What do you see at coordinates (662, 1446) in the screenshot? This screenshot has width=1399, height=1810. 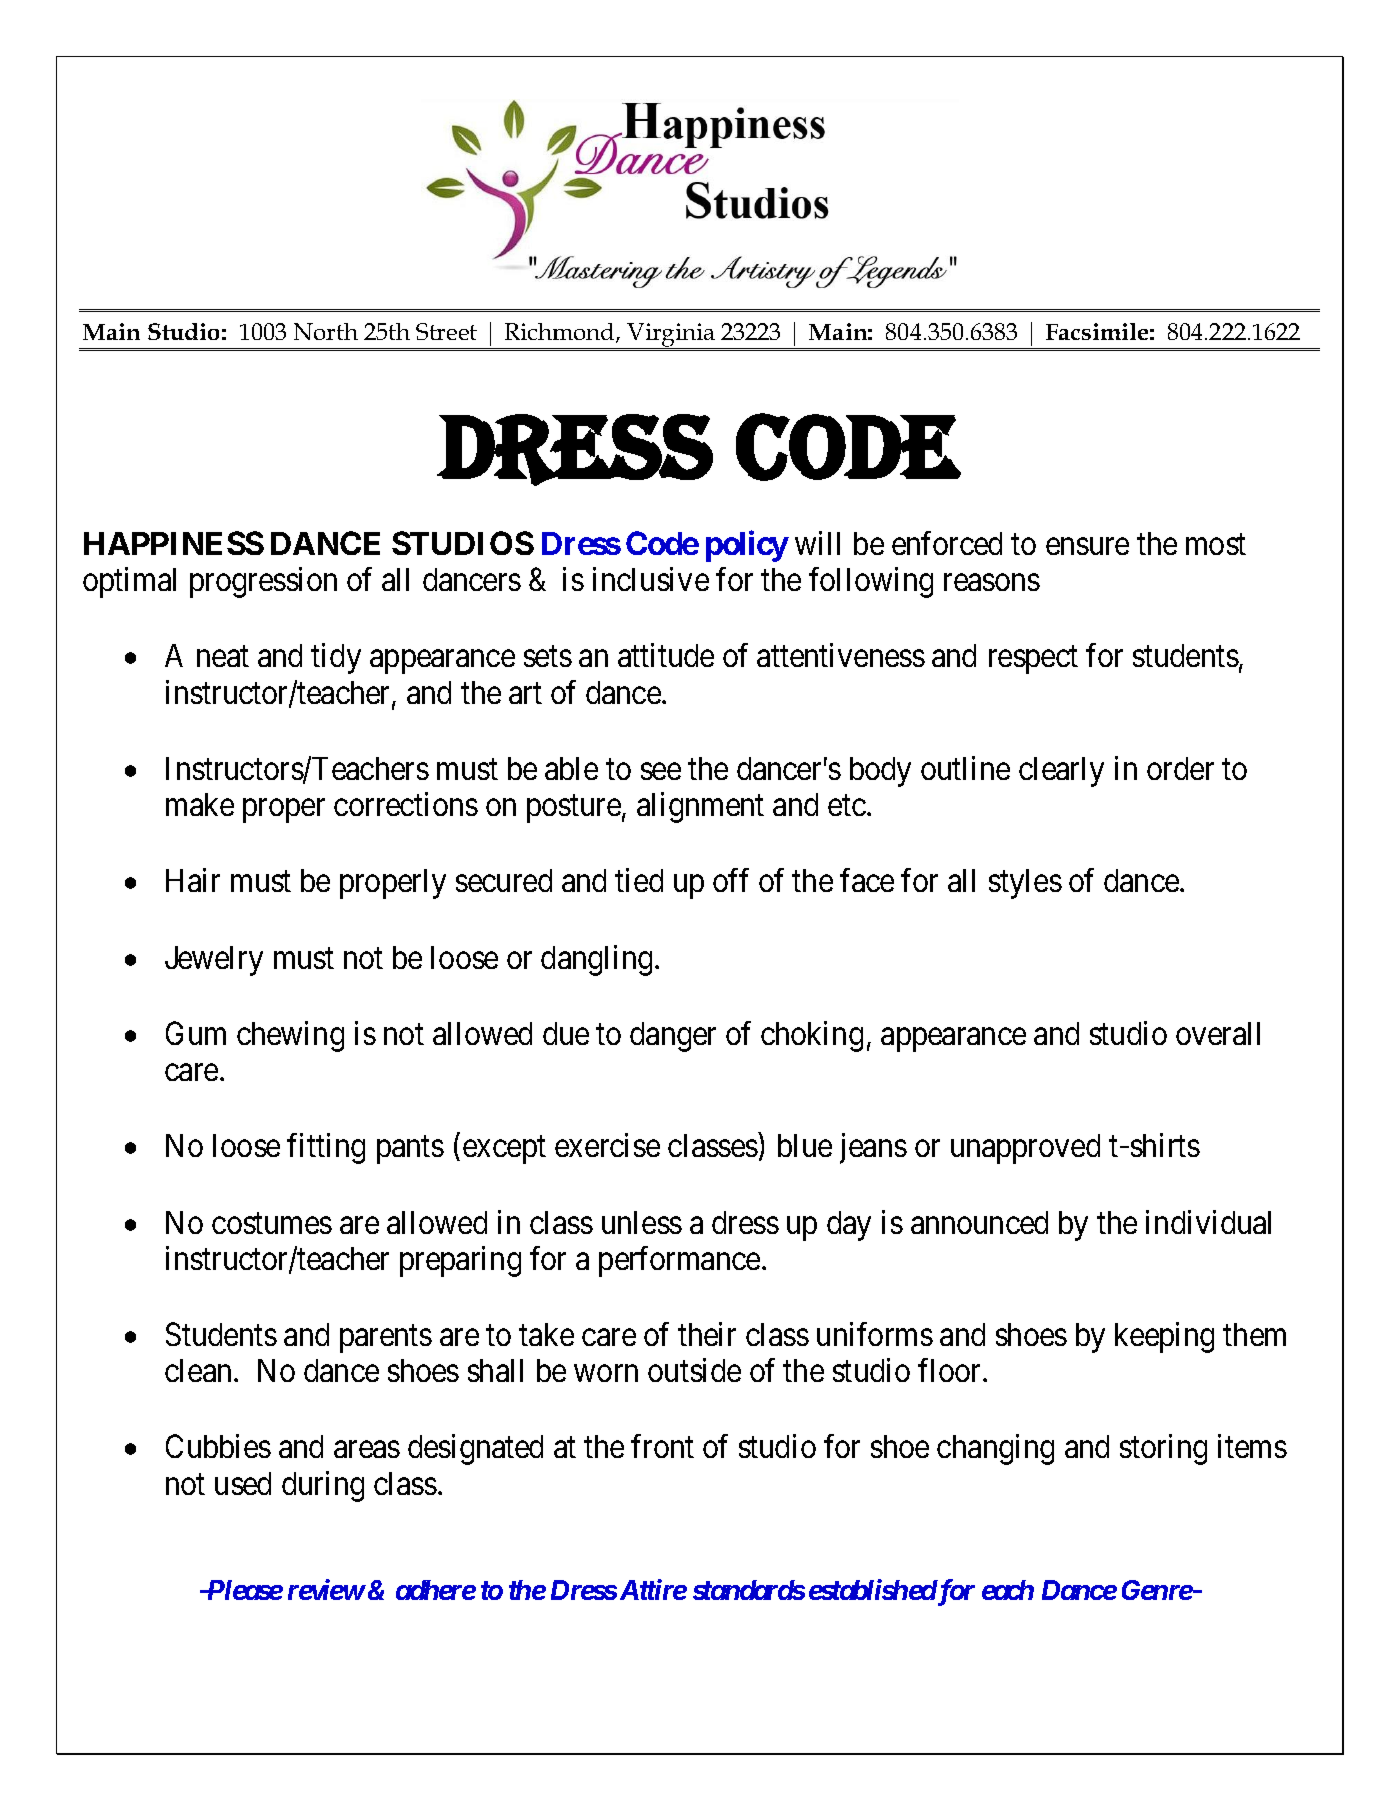 I see `front` at bounding box center [662, 1446].
